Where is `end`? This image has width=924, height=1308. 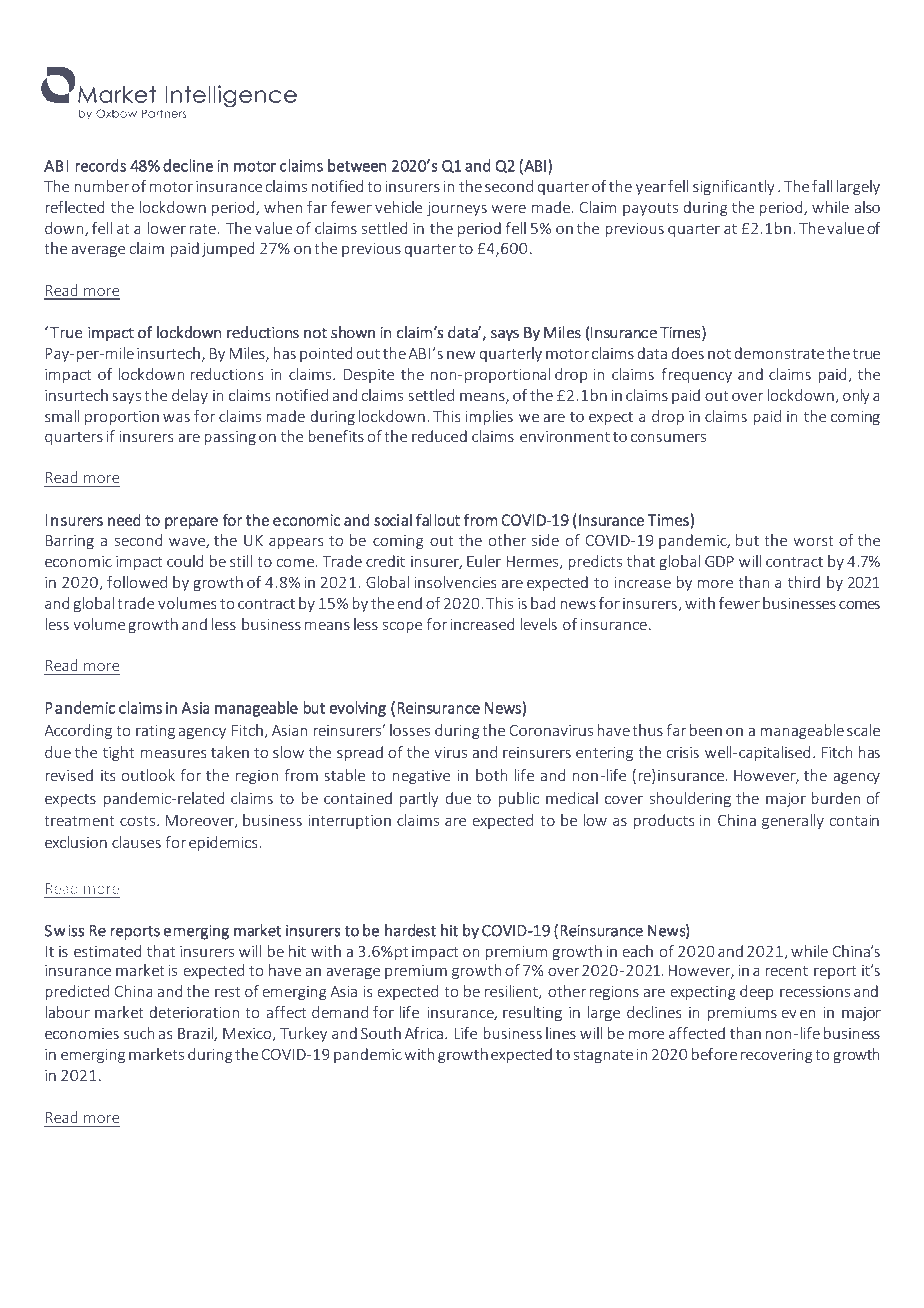
end is located at coordinates (409, 603).
